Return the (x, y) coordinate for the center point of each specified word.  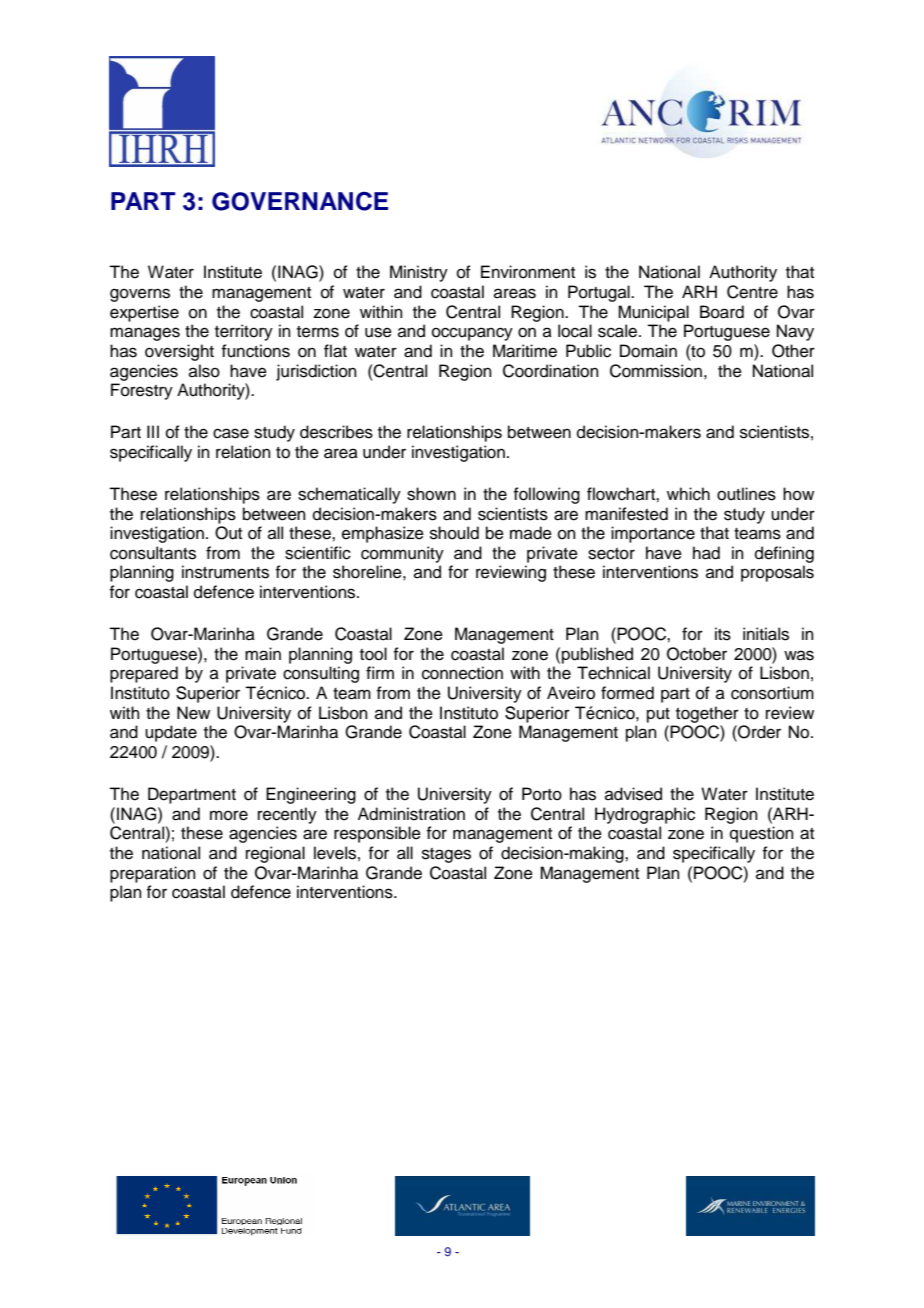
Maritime (525, 351)
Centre (752, 292)
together (707, 714)
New (193, 713)
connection (462, 673)
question (762, 834)
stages (446, 855)
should (454, 533)
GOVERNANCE (300, 201)
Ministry (419, 273)
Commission (656, 371)
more (229, 815)
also (204, 371)
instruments (225, 572)
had (706, 553)
